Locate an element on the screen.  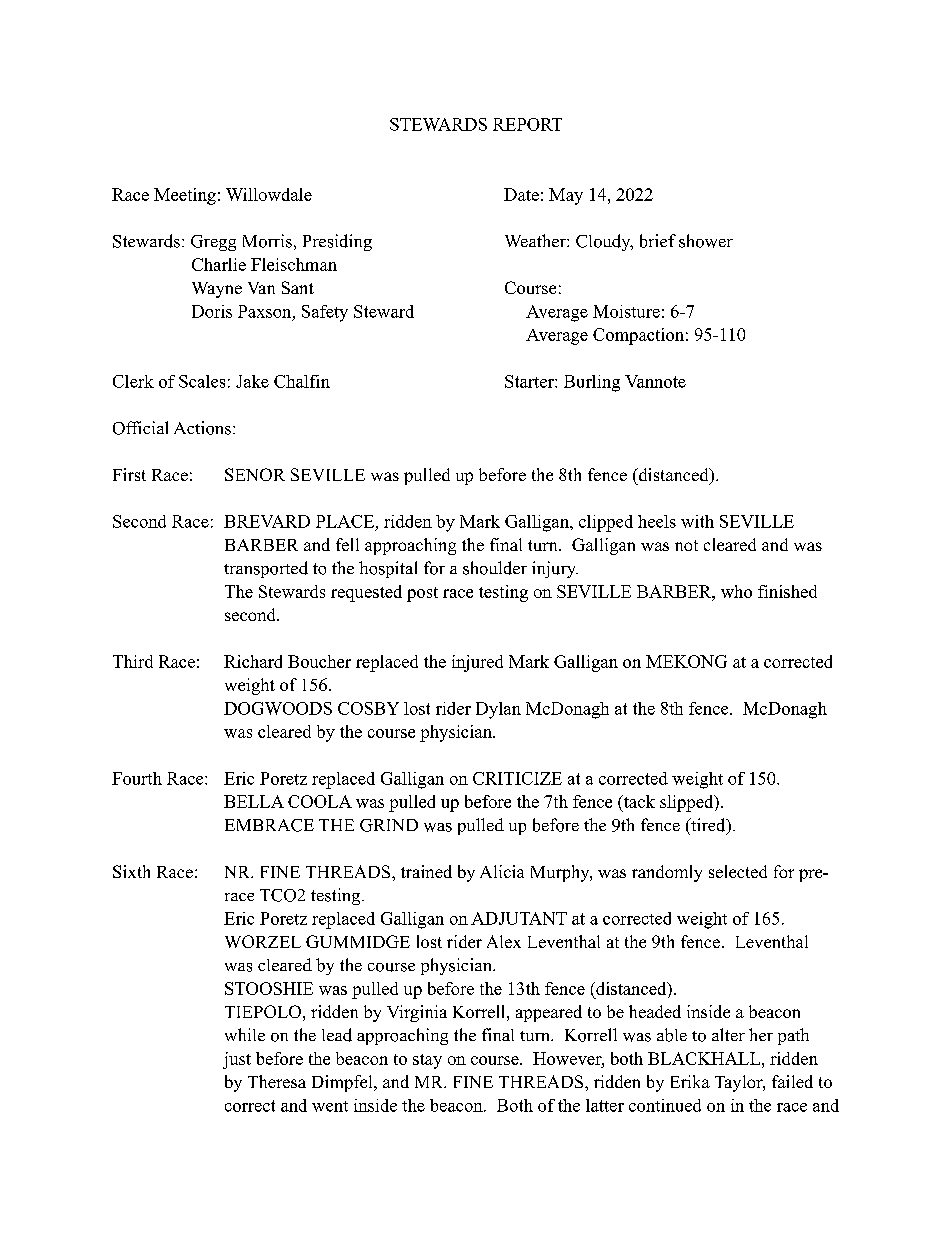
just is located at coordinates (237, 1060).
